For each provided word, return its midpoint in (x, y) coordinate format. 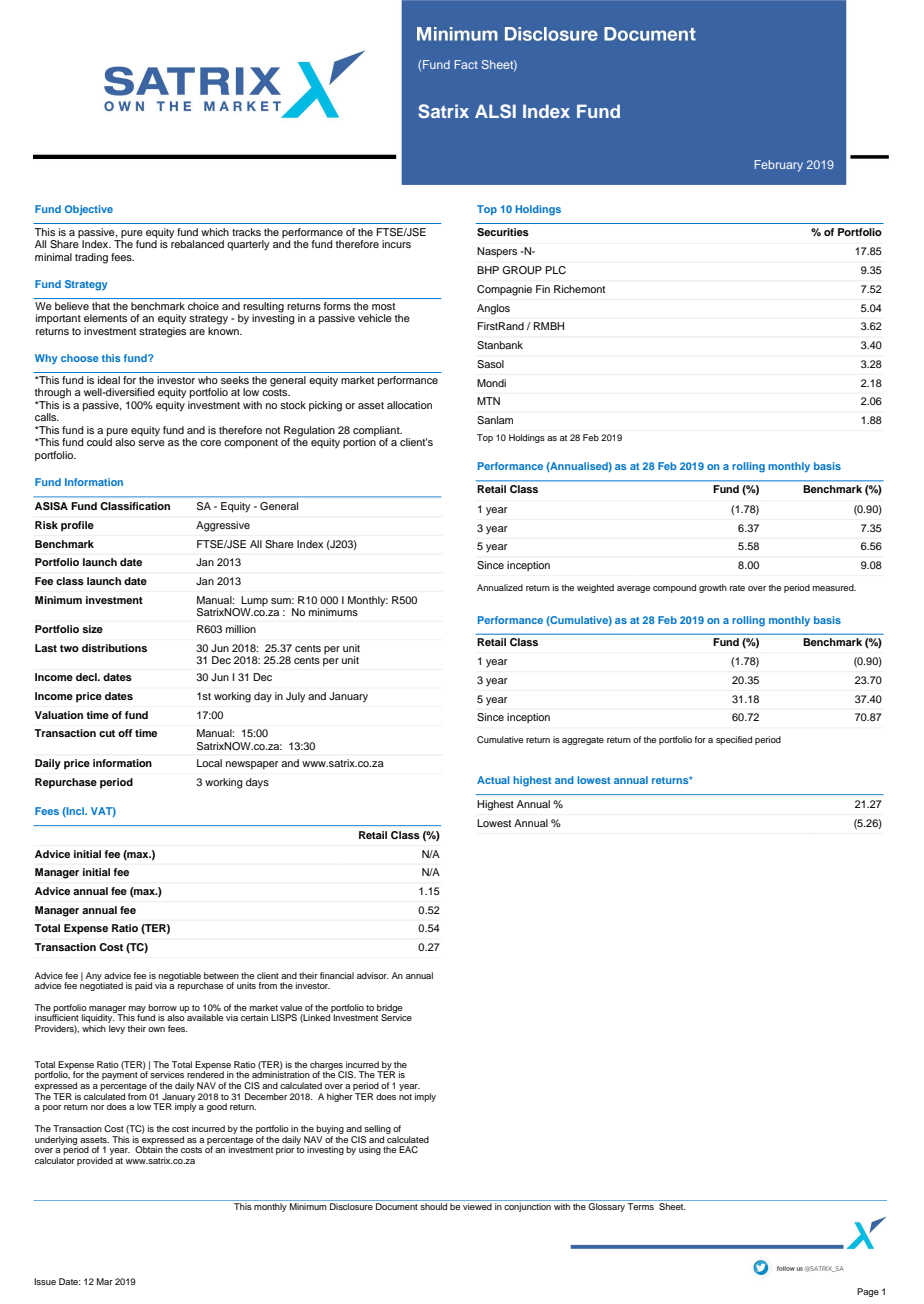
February (778, 166)
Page (868, 1292)
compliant (377, 431)
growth (713, 588)
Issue (45, 1281)
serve (151, 443)
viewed (477, 1206)
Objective (89, 210)
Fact (466, 64)
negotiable (180, 977)
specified (734, 740)
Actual (493, 780)
